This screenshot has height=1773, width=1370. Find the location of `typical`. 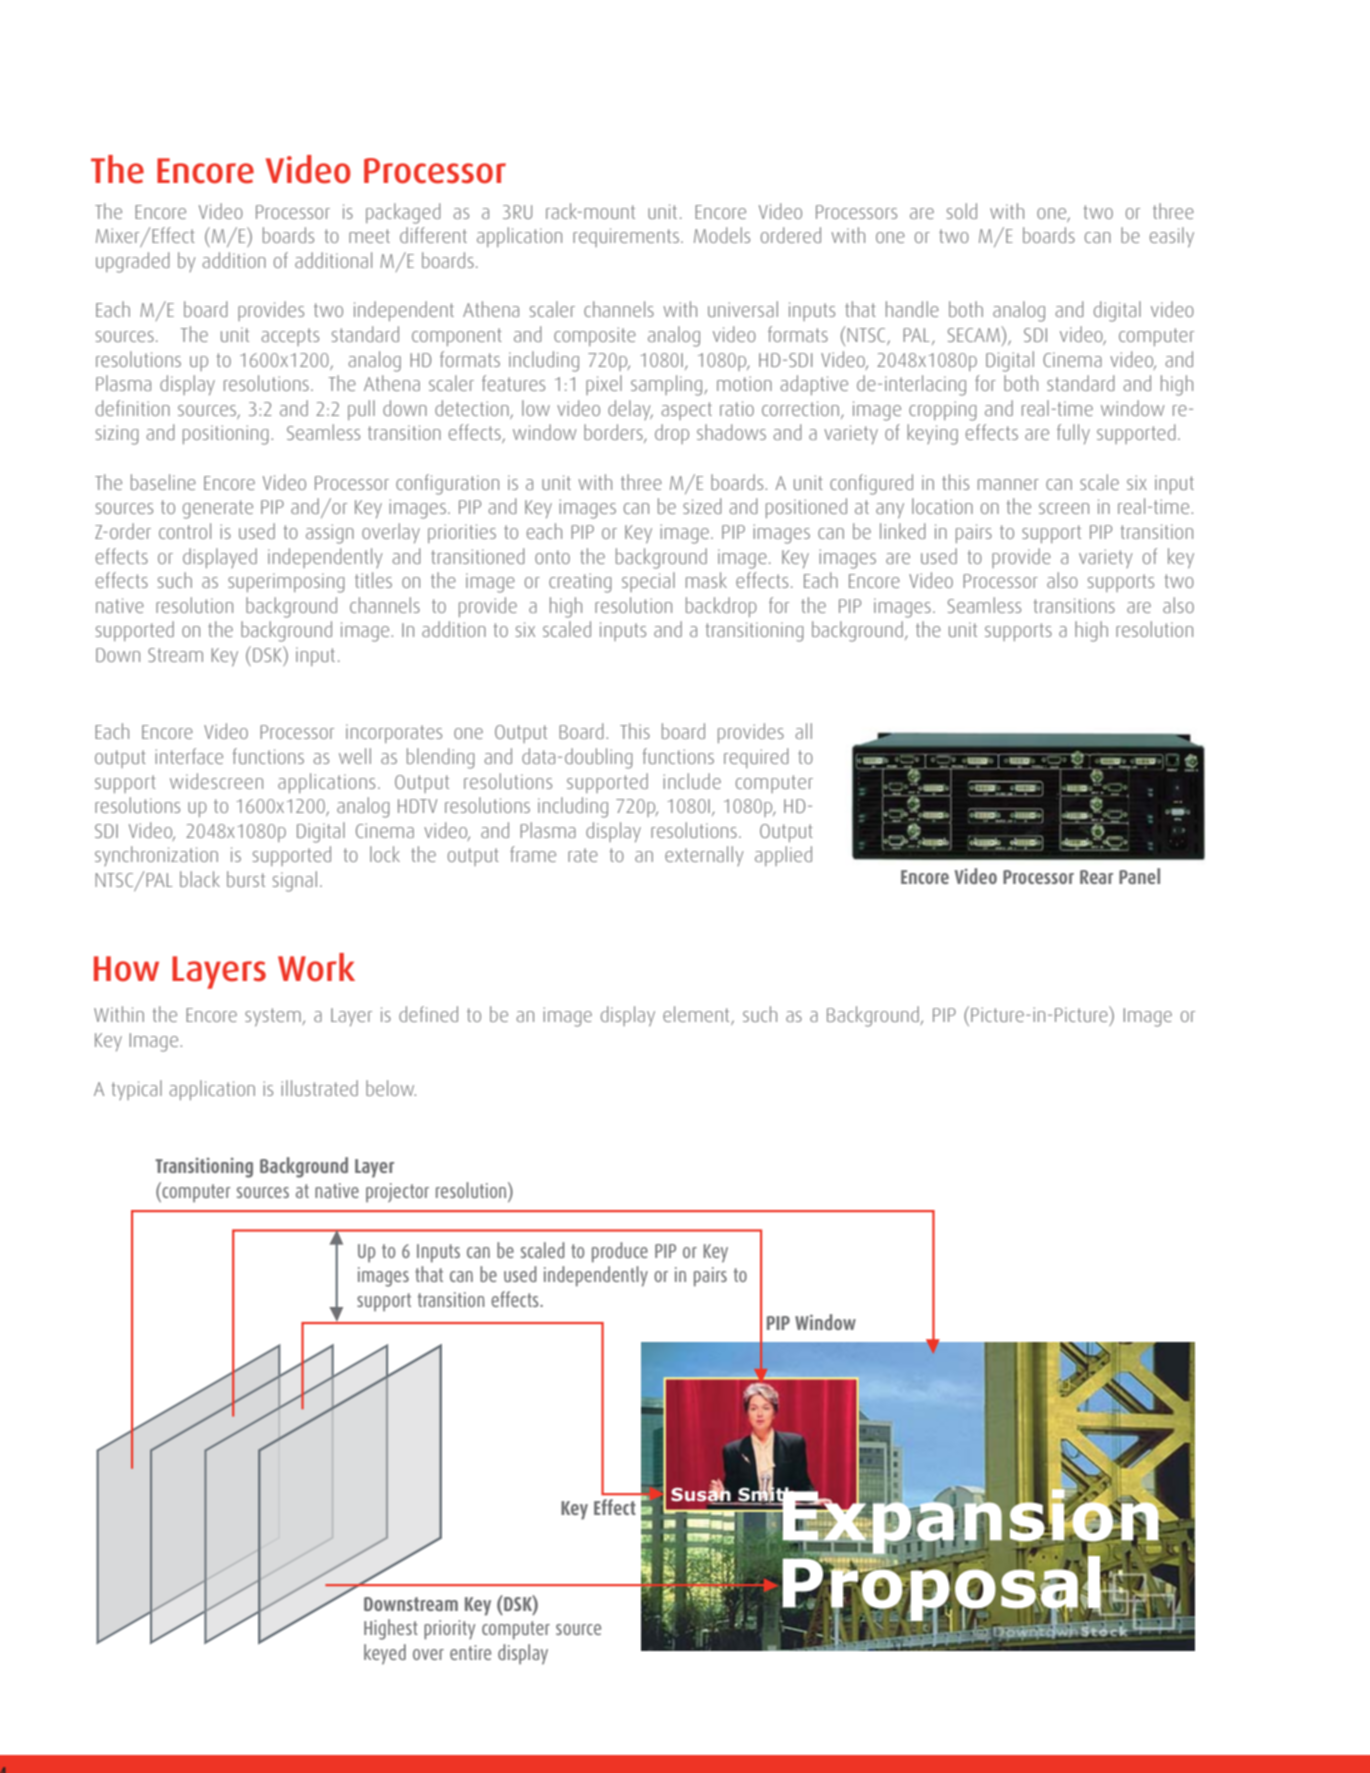

typical is located at coordinates (136, 1090).
